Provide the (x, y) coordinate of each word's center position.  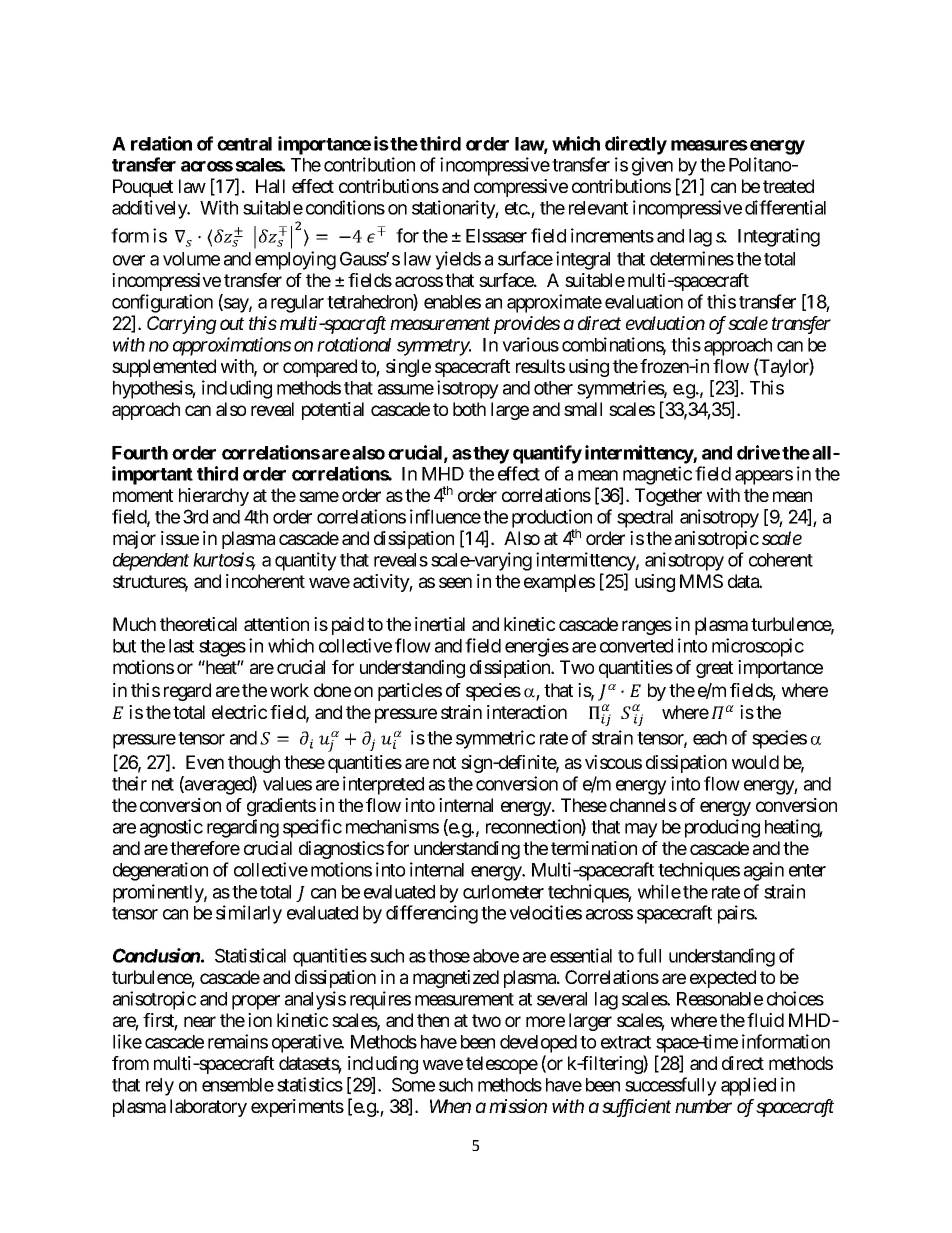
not (444, 762)
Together (668, 497)
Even (205, 762)
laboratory (208, 1108)
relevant (598, 208)
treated (788, 186)
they (491, 455)
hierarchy (214, 497)
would (755, 762)
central (244, 144)
